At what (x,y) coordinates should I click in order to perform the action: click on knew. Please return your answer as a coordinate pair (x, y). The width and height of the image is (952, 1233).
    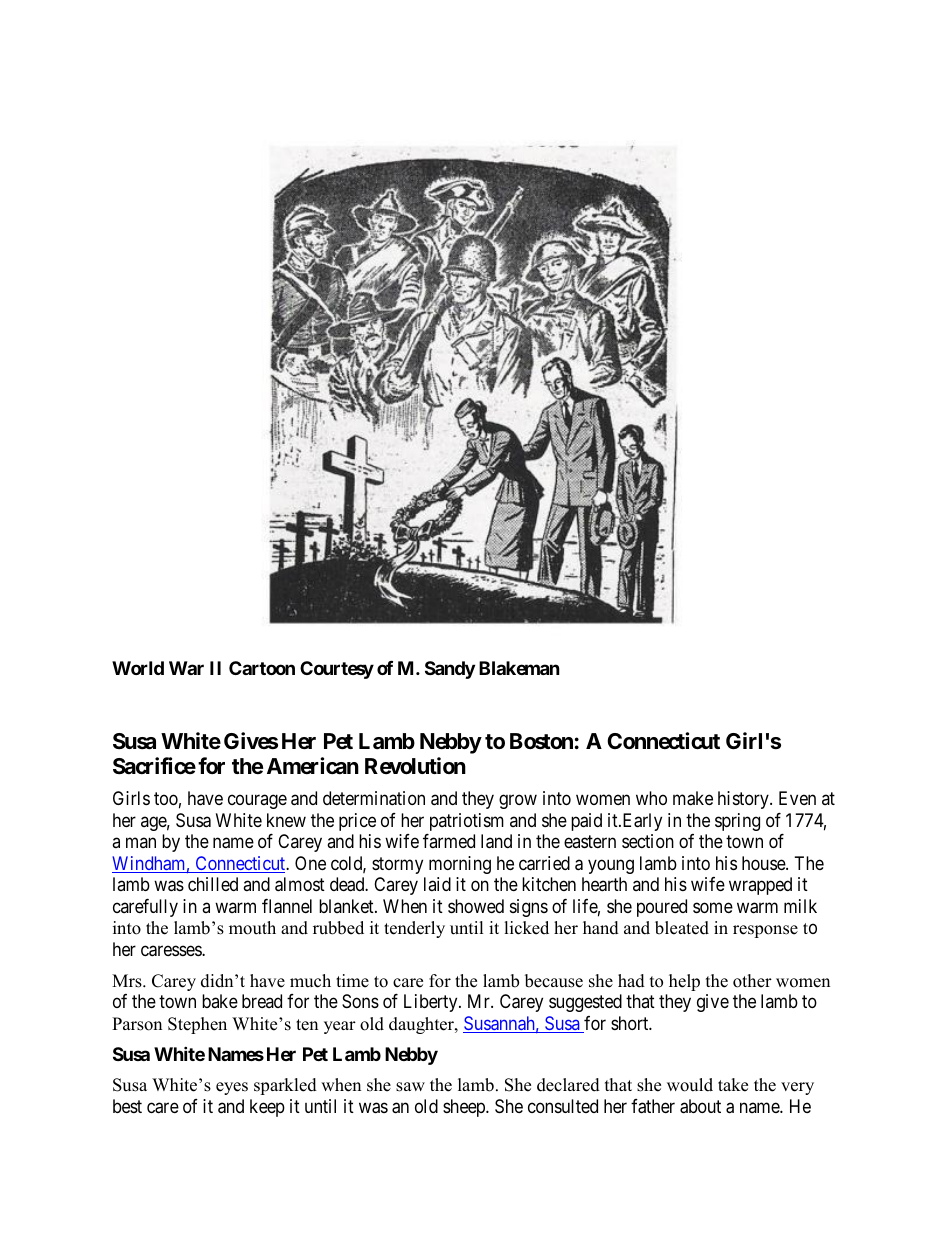
    Looking at the image, I should click on (286, 820).
